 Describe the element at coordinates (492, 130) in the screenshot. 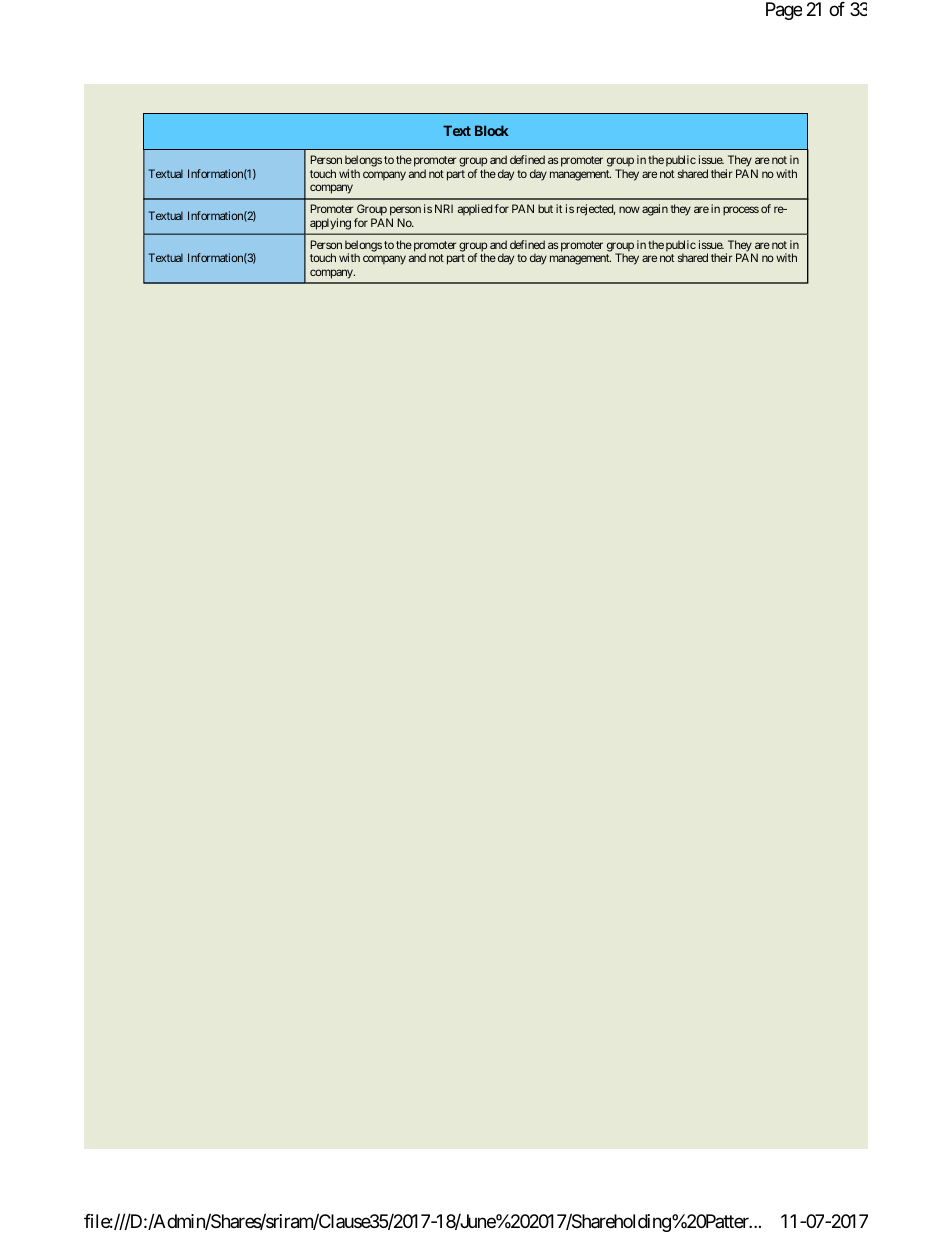

I see `Block` at that location.
